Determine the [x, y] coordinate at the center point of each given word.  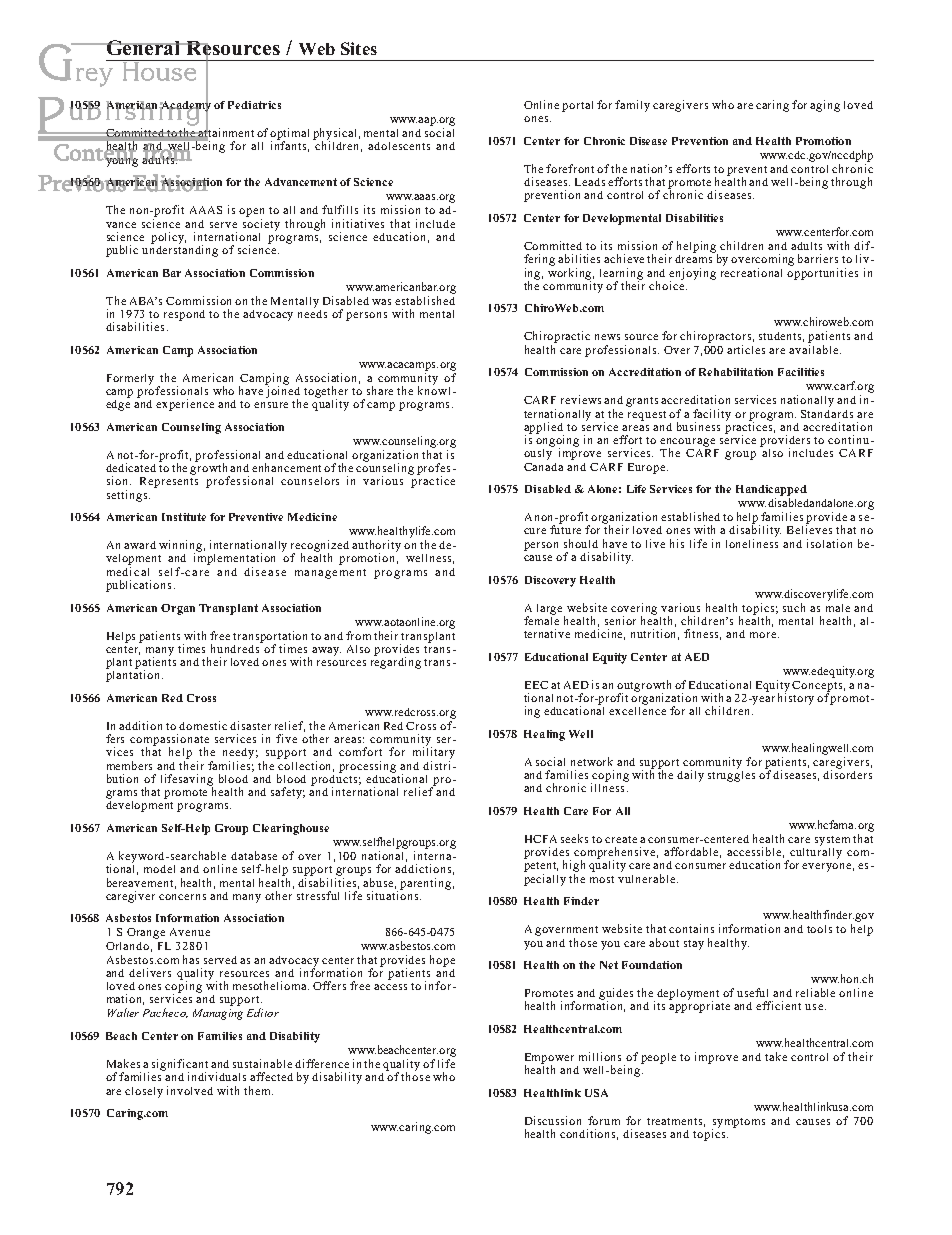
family [632, 106]
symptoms [738, 1124]
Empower [549, 1059]
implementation [234, 559]
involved [190, 1090]
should [581, 543]
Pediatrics [254, 105]
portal [577, 106]
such [794, 607]
